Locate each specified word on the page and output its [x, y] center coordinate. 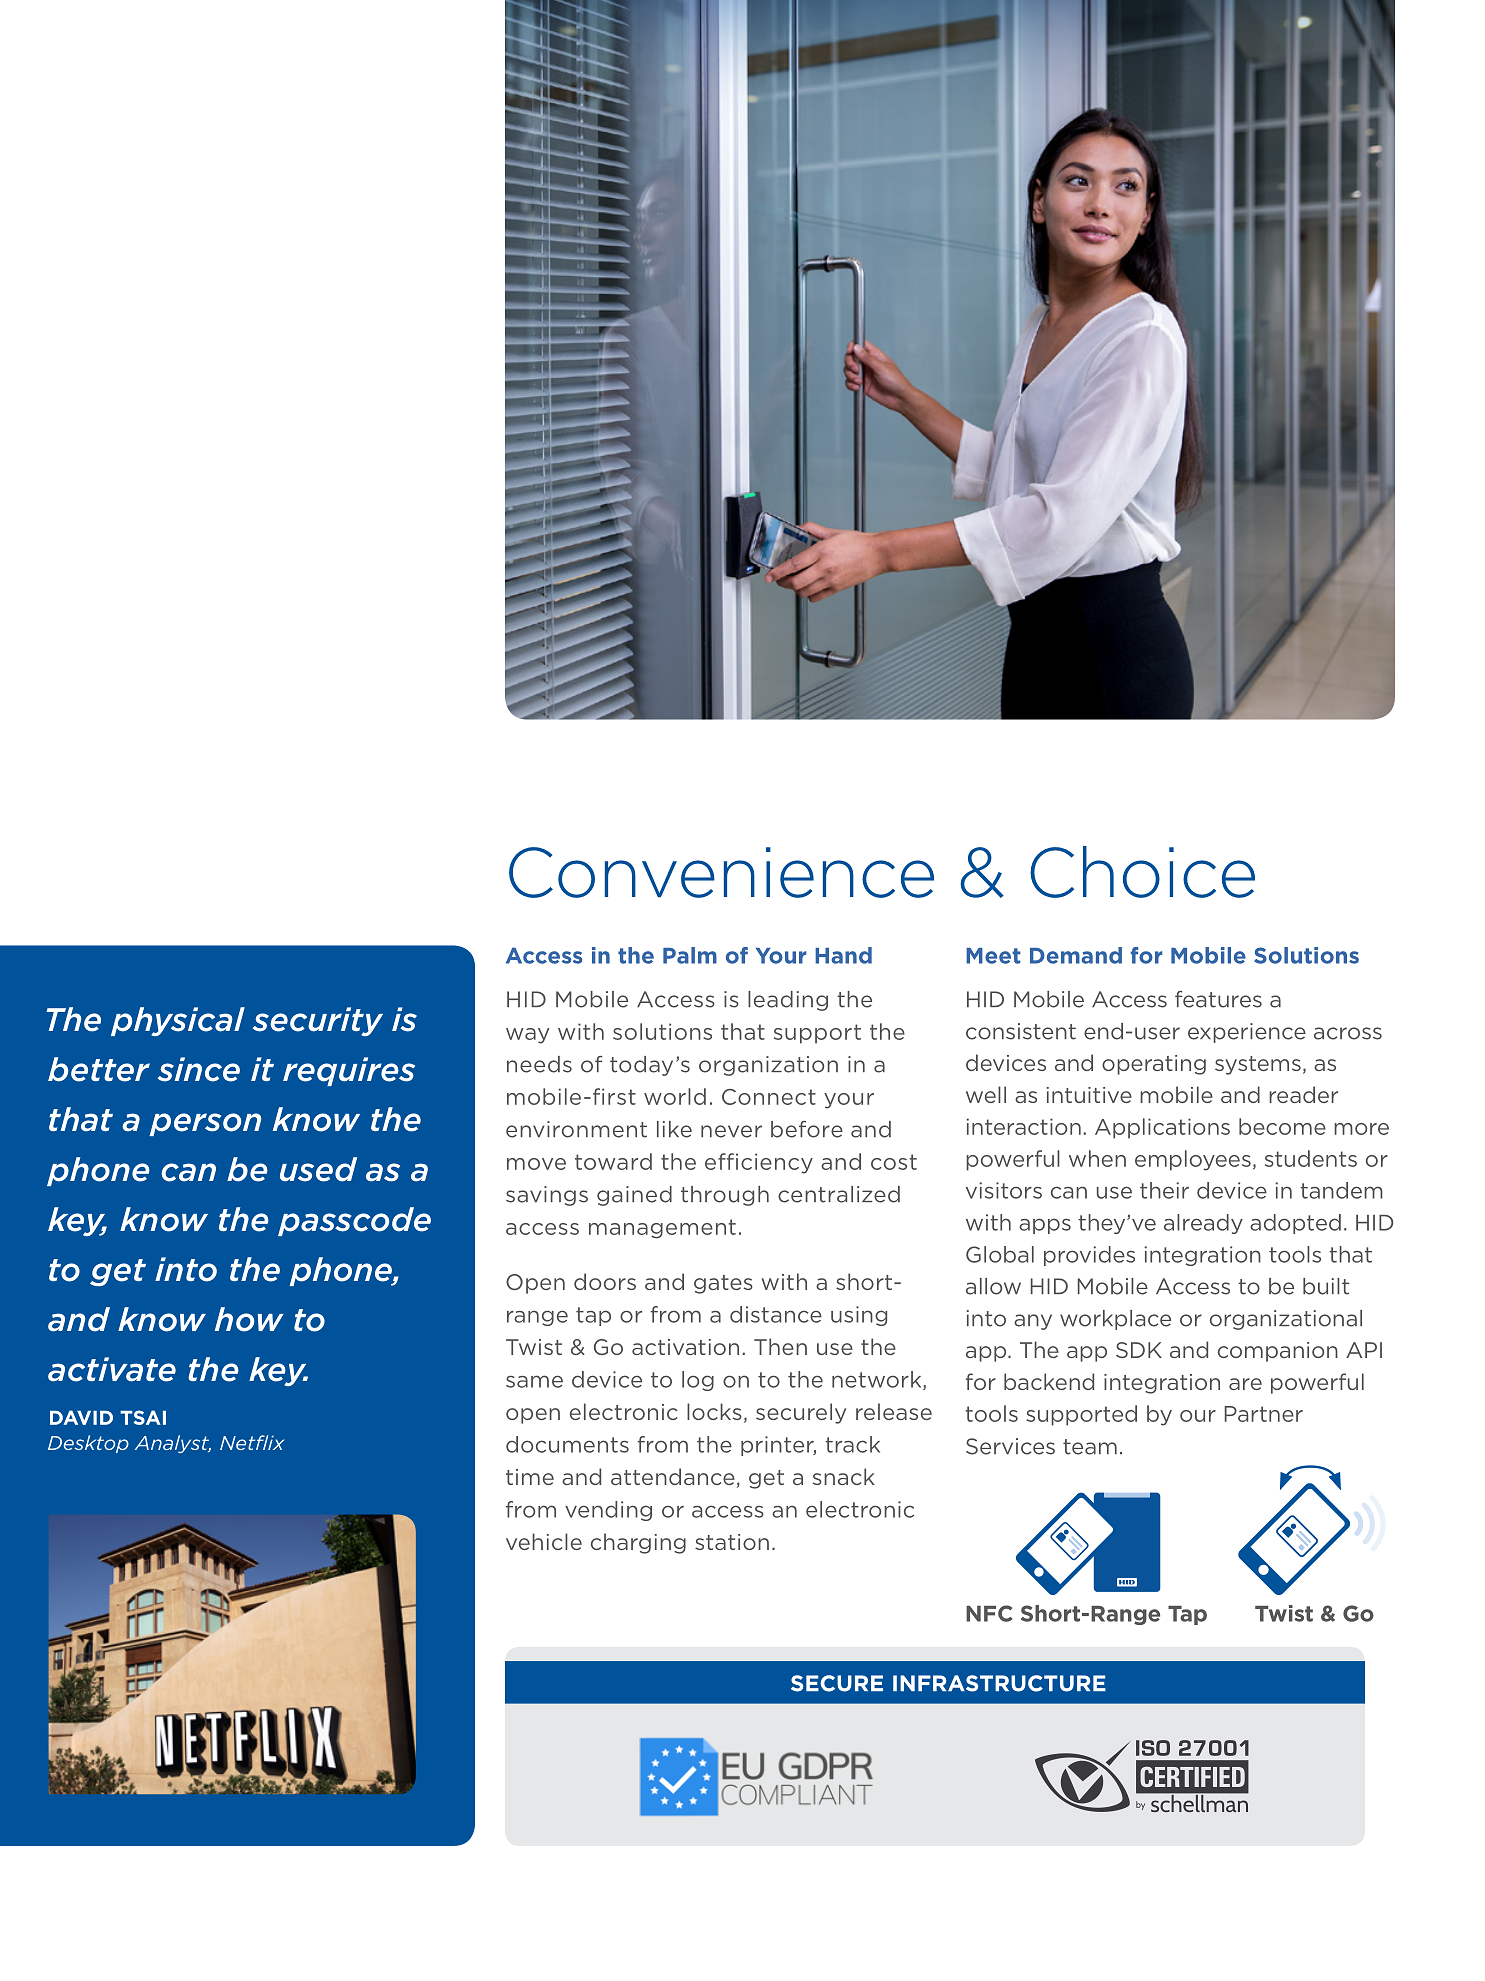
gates [723, 1284]
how [249, 1319]
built [1326, 1286]
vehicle [544, 1541]
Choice [1142, 872]
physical [178, 1021]
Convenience [721, 872]
